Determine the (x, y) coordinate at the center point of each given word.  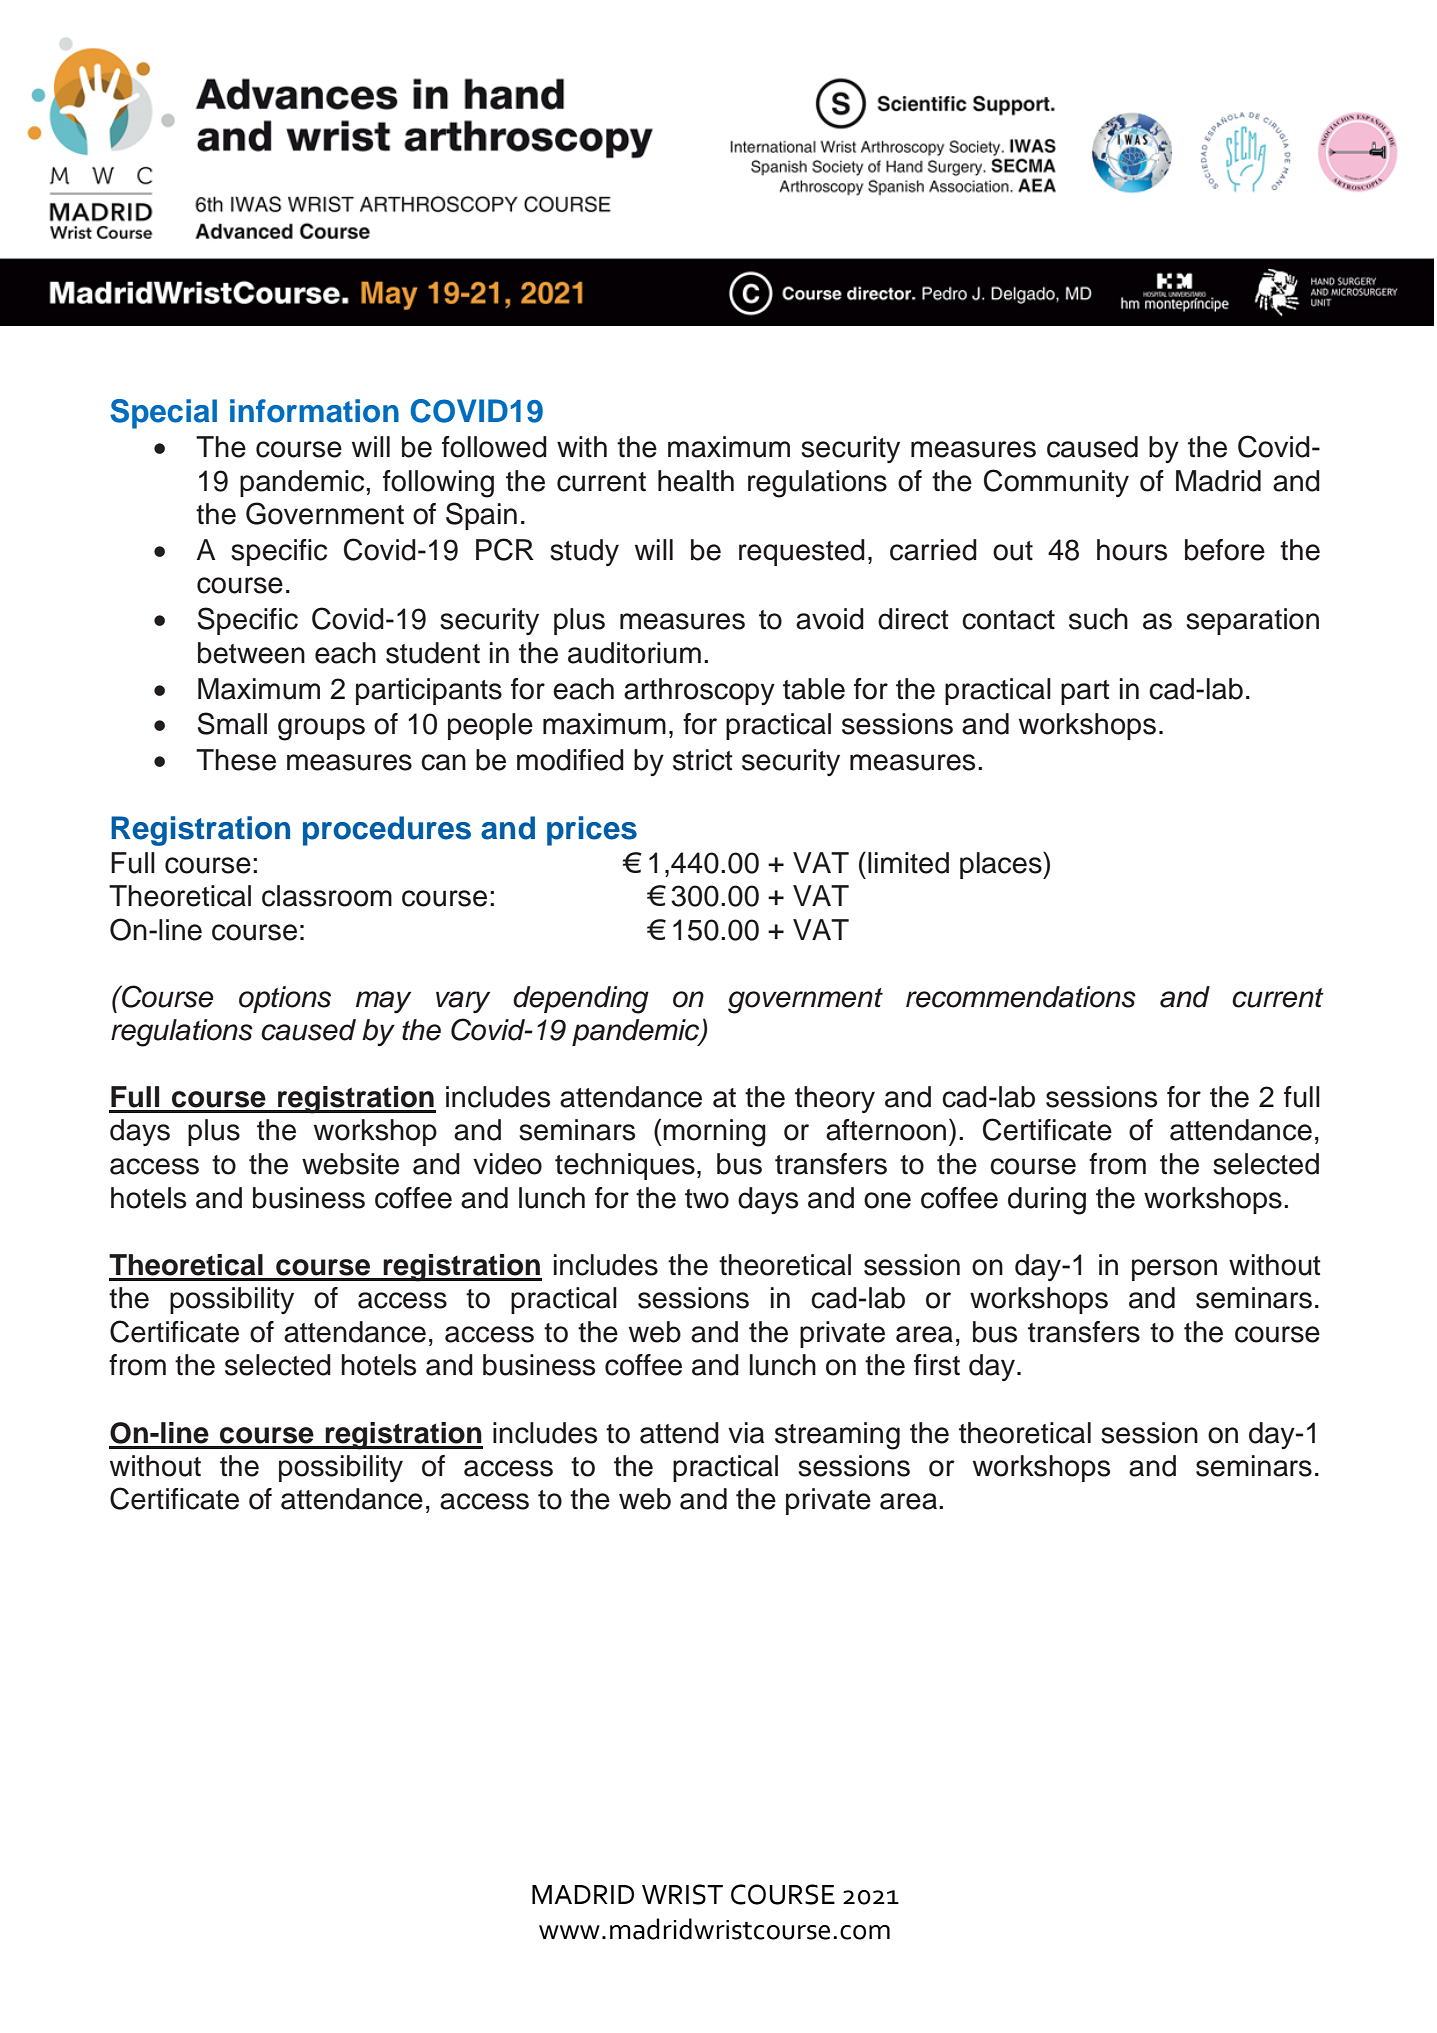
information (314, 411)
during (1047, 1201)
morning (714, 1133)
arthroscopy (699, 691)
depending (581, 1000)
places (1002, 865)
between (251, 653)
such (1098, 619)
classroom (327, 896)
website (350, 1164)
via (746, 1433)
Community (1056, 483)
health (696, 481)
